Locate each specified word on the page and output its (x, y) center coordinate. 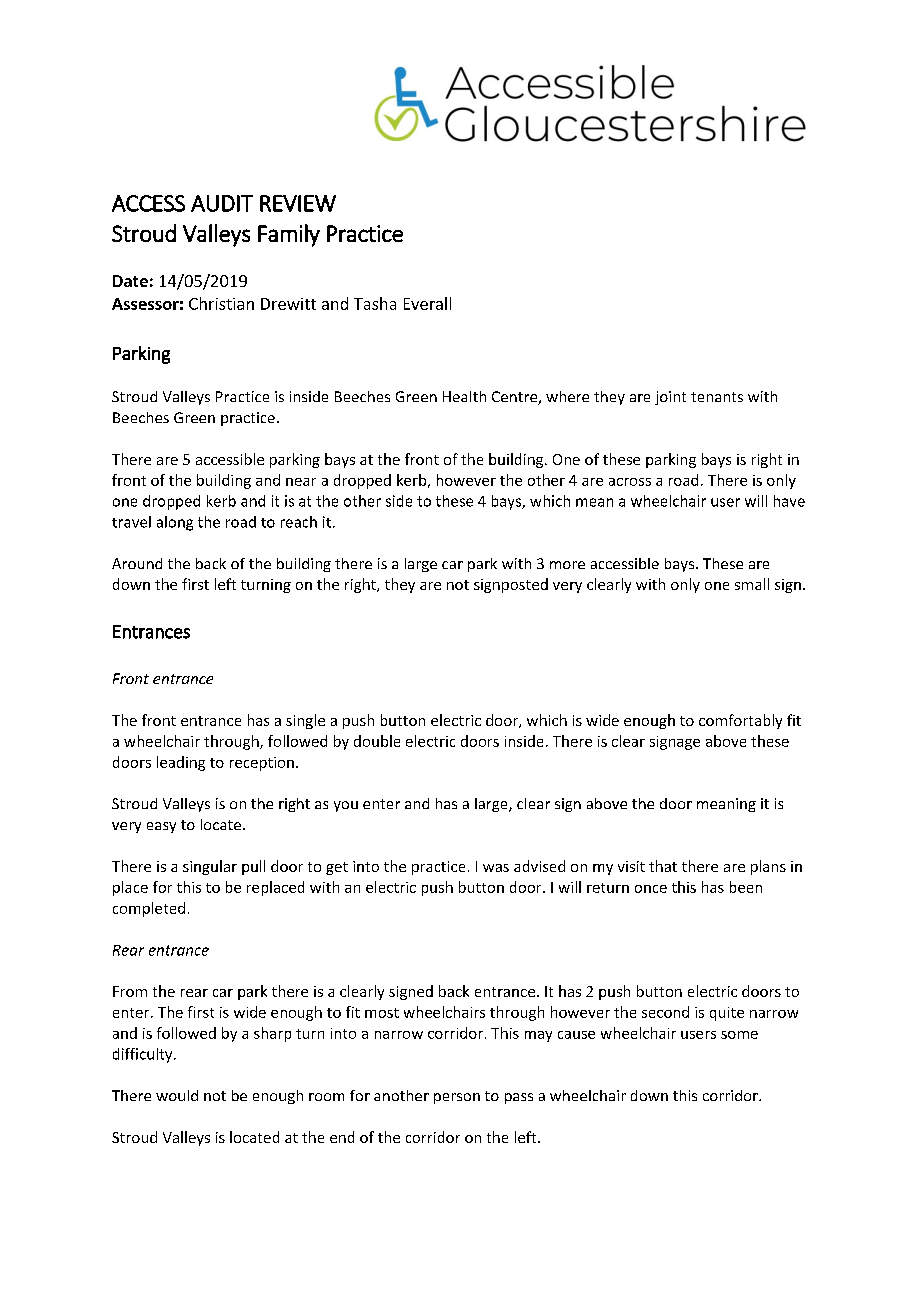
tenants (717, 397)
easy (161, 827)
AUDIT (222, 203)
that (663, 866)
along (175, 523)
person (457, 1098)
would (177, 1095)
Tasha (375, 303)
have (789, 501)
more (567, 565)
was (496, 868)
